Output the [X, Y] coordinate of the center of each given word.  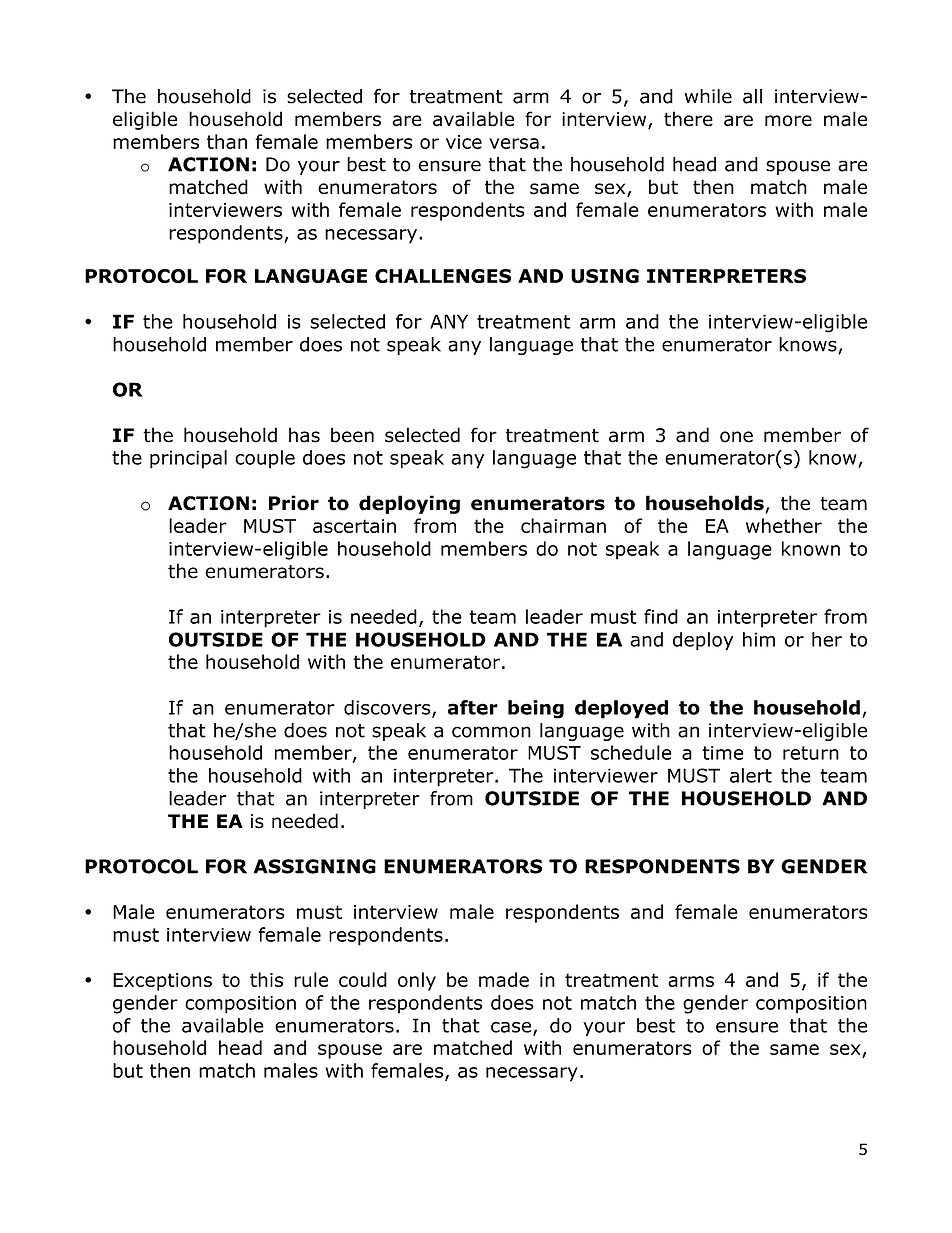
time [723, 753]
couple [265, 459]
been [352, 435]
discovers [388, 708]
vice [464, 142]
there [688, 119]
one [736, 437]
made [504, 979]
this [266, 979]
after [473, 707]
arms [691, 981]
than [227, 141]
